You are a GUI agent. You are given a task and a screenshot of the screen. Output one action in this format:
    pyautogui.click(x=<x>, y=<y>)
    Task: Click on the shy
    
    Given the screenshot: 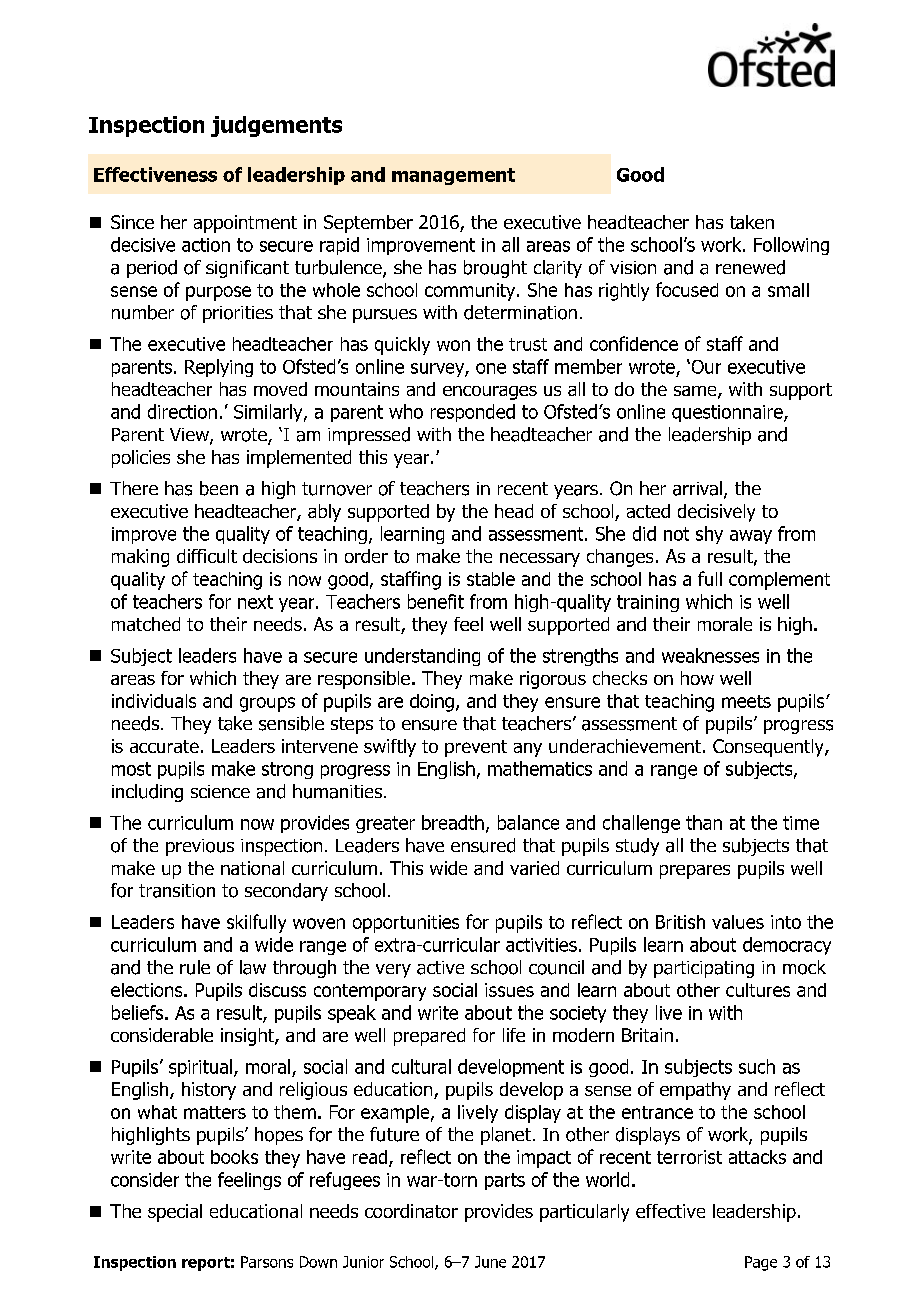 What is the action you would take?
    pyautogui.click(x=709, y=535)
